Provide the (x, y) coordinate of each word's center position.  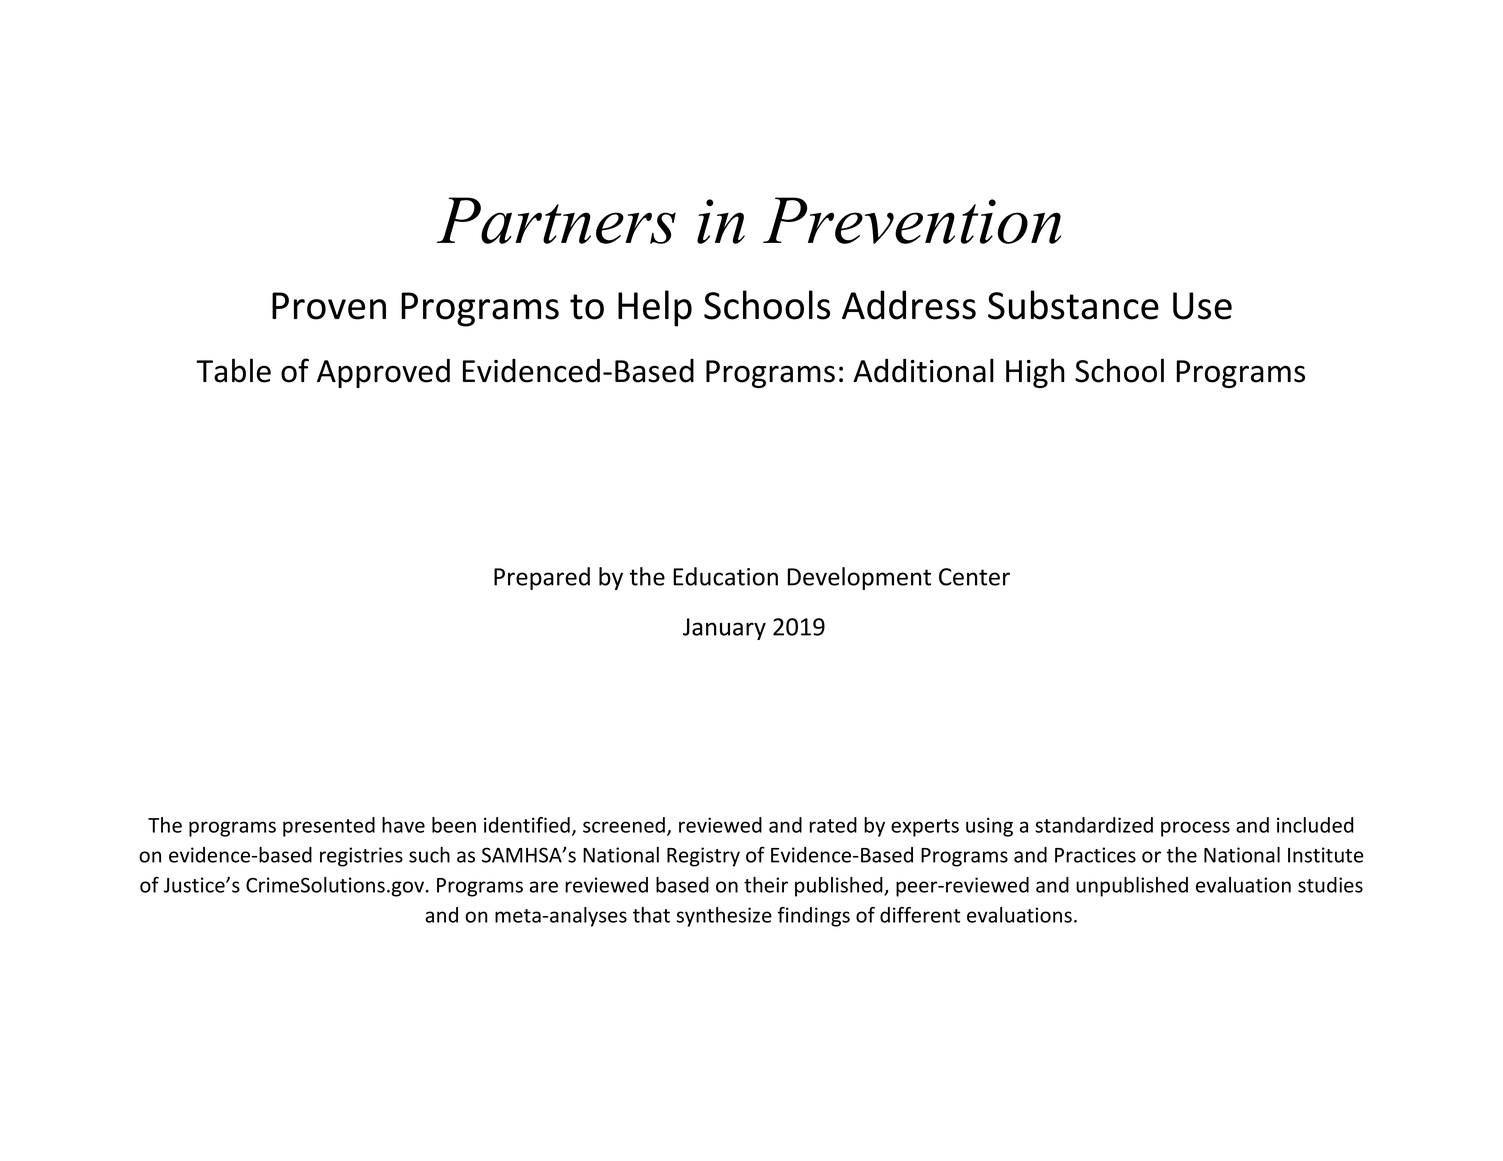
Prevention (912, 220)
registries (361, 857)
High (1035, 373)
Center (974, 577)
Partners (556, 220)
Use (1202, 306)
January (724, 629)
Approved (383, 373)
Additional (923, 370)
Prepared (542, 578)
